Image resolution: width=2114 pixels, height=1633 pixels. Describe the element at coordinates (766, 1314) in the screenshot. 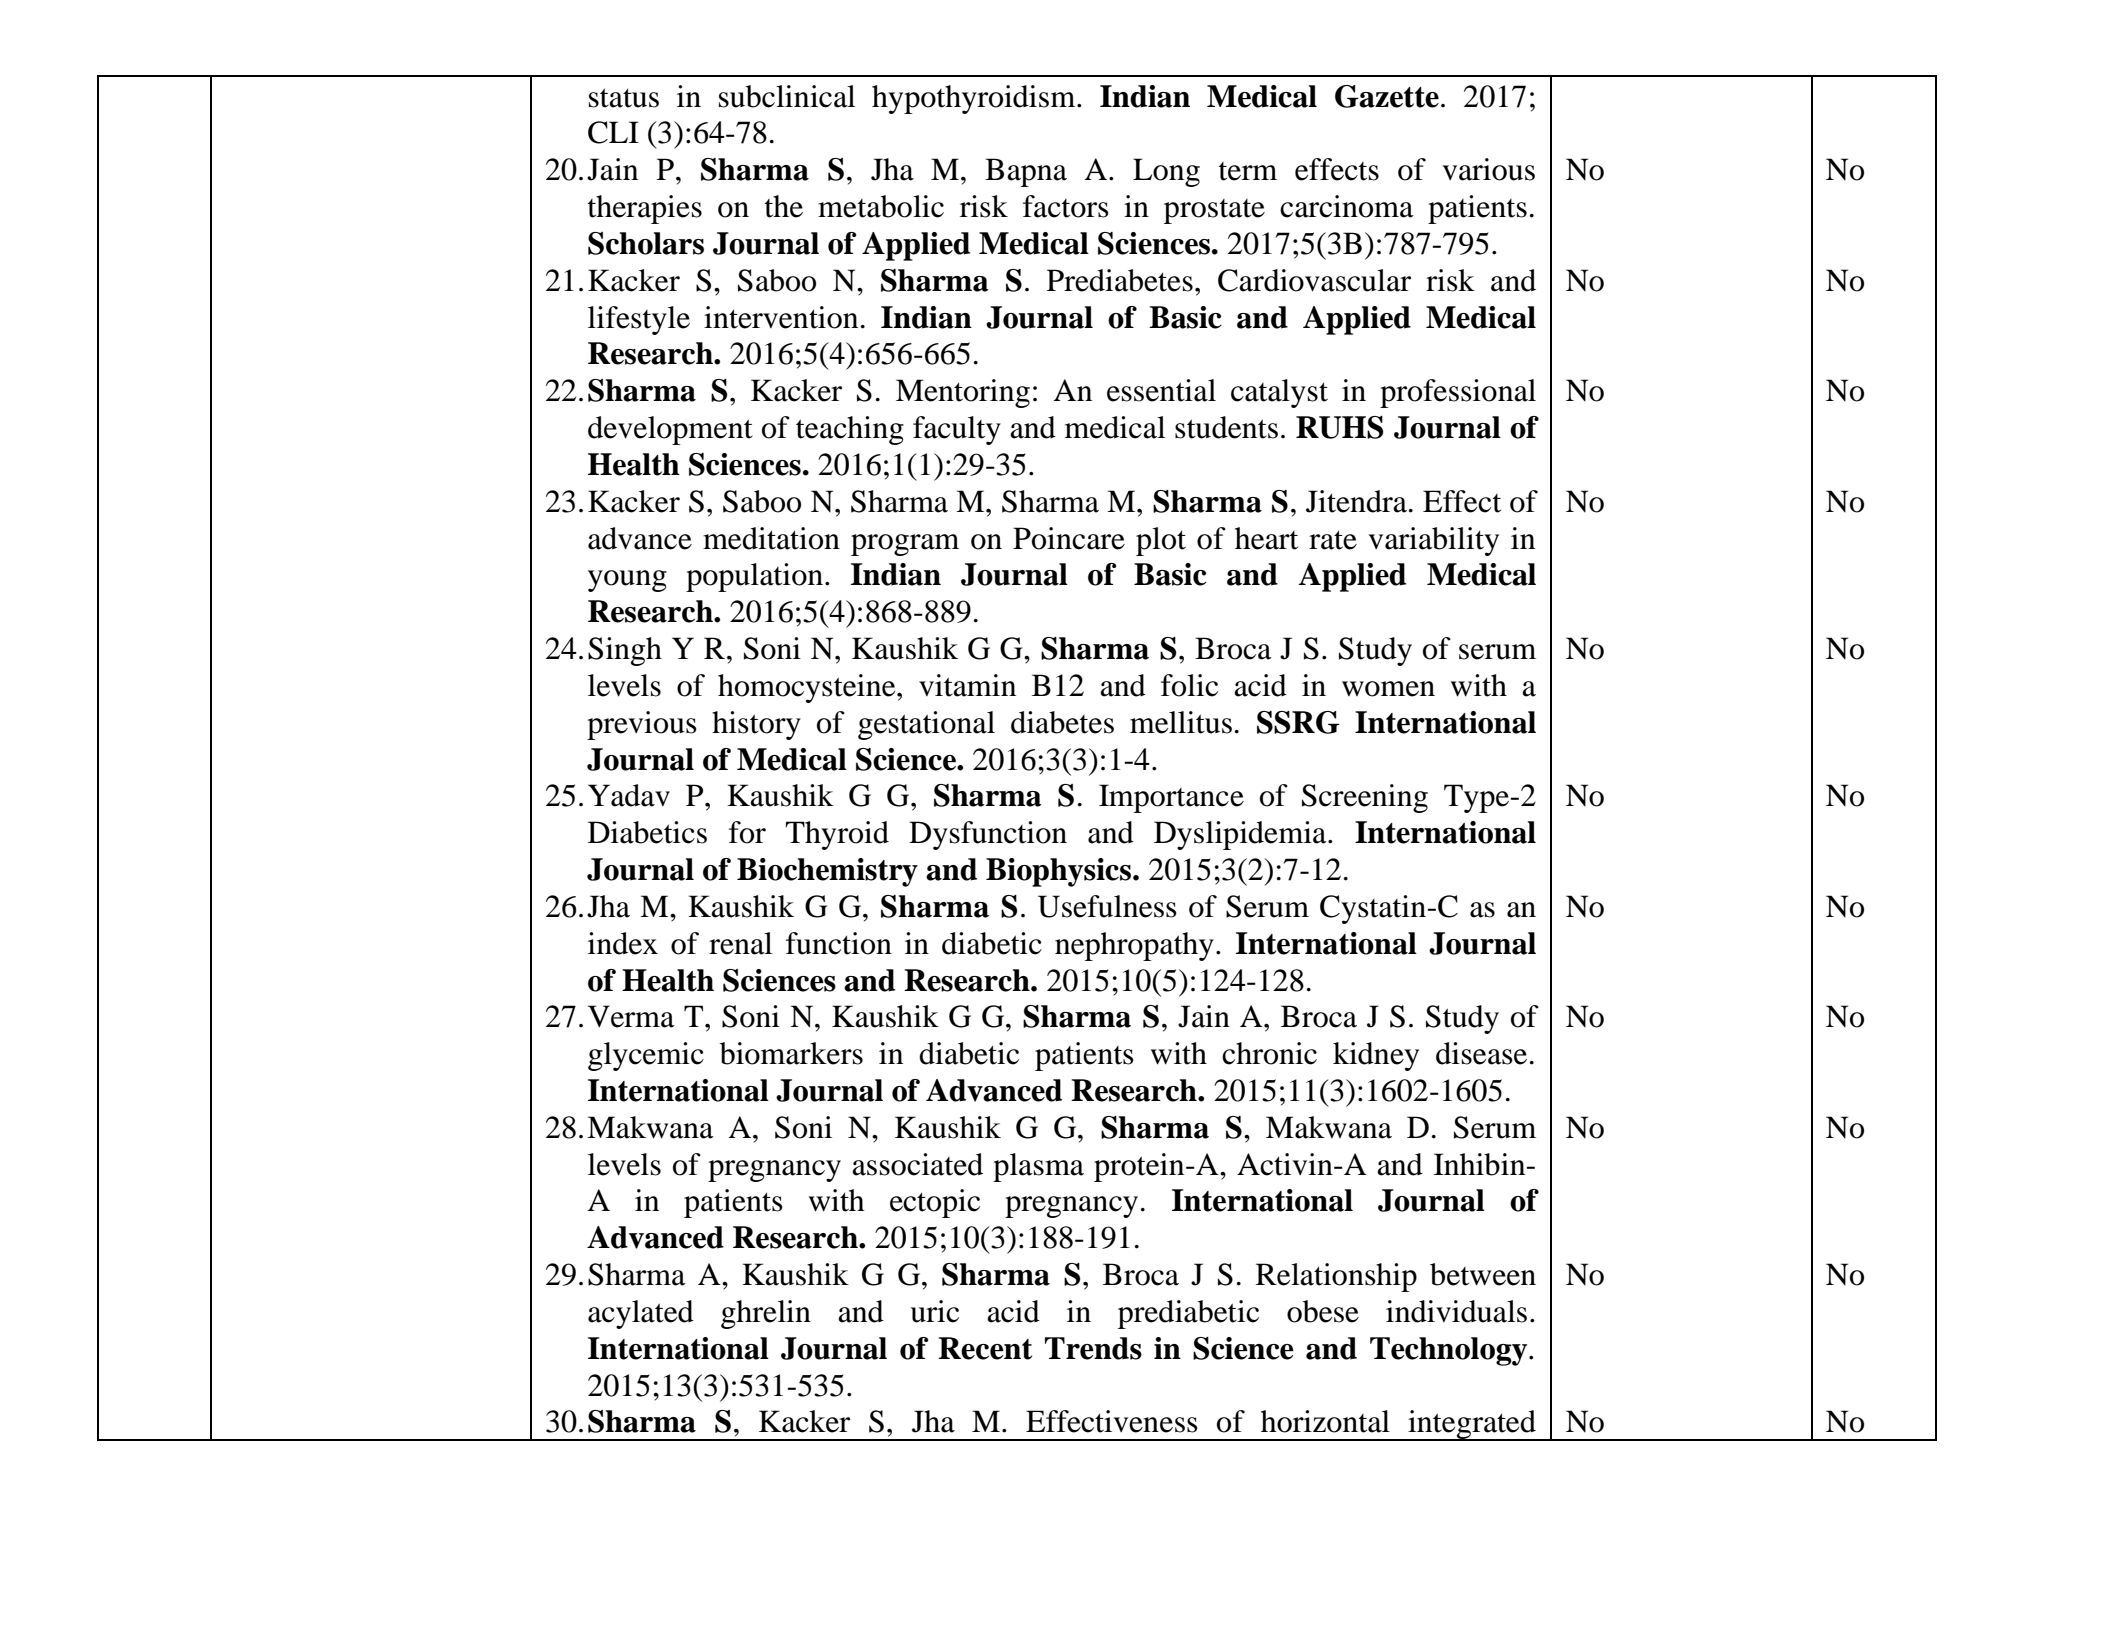

I see `ghrelin` at that location.
